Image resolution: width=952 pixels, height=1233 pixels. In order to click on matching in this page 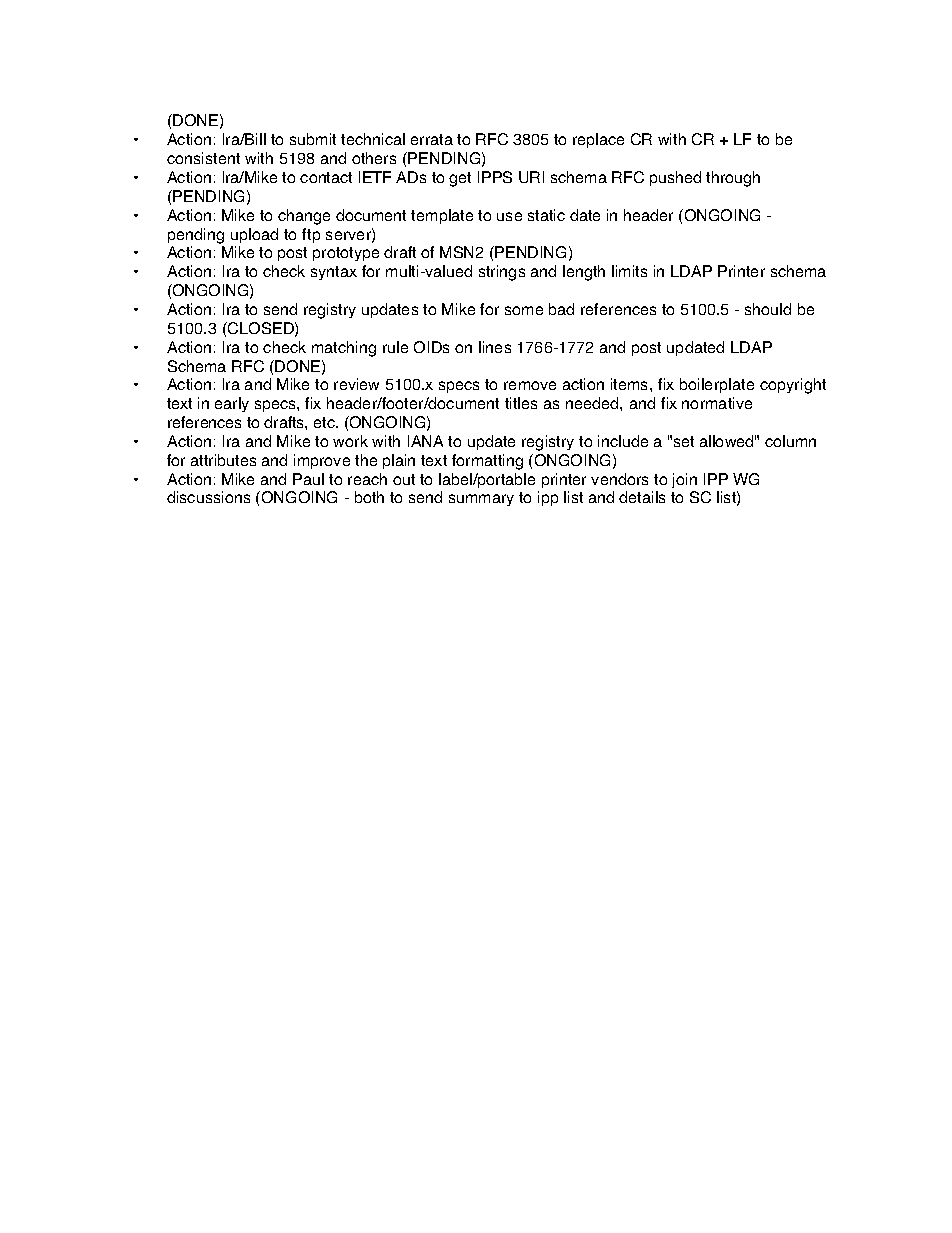, I will do `click(344, 349)`.
